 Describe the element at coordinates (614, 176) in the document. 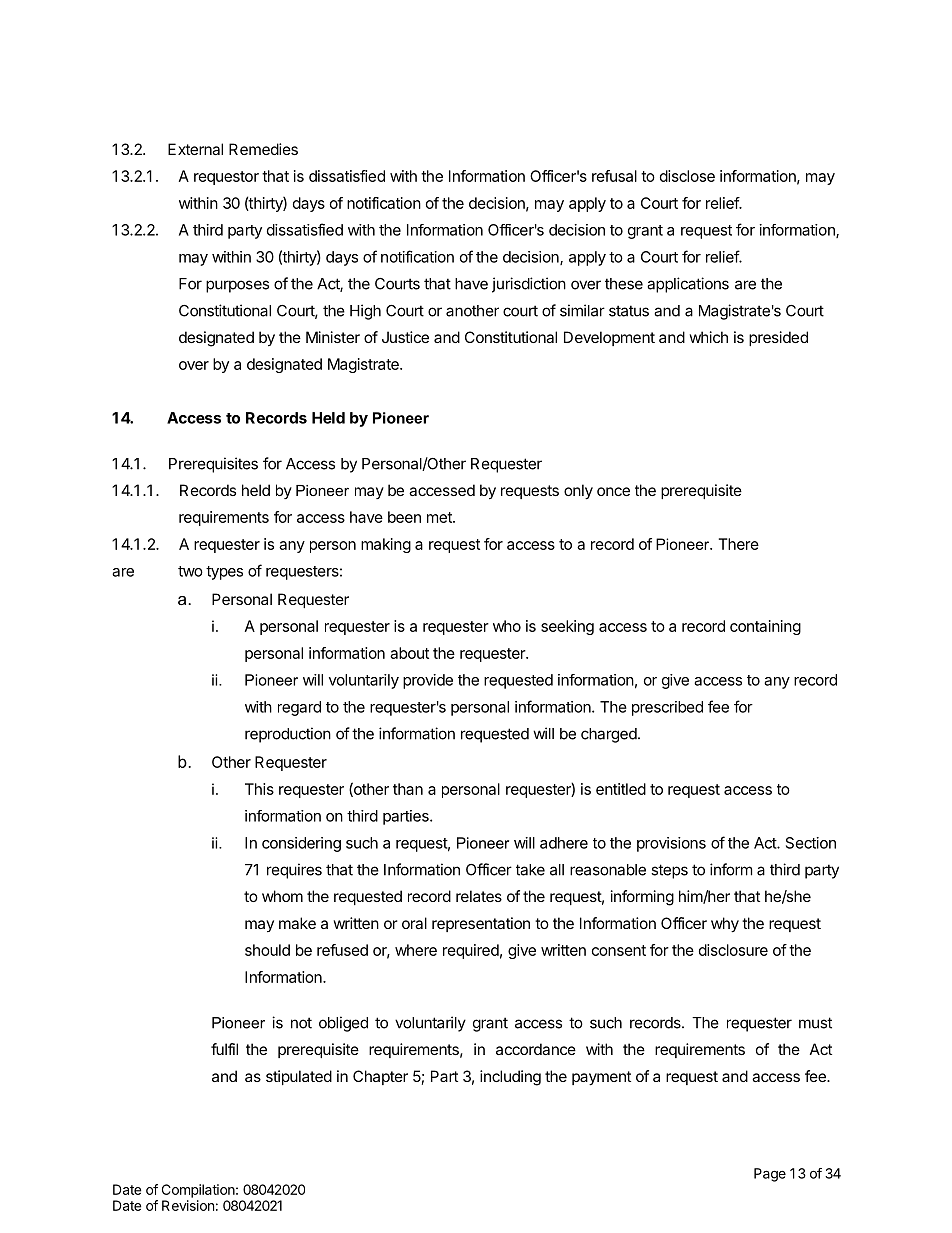

I see `refusal` at that location.
